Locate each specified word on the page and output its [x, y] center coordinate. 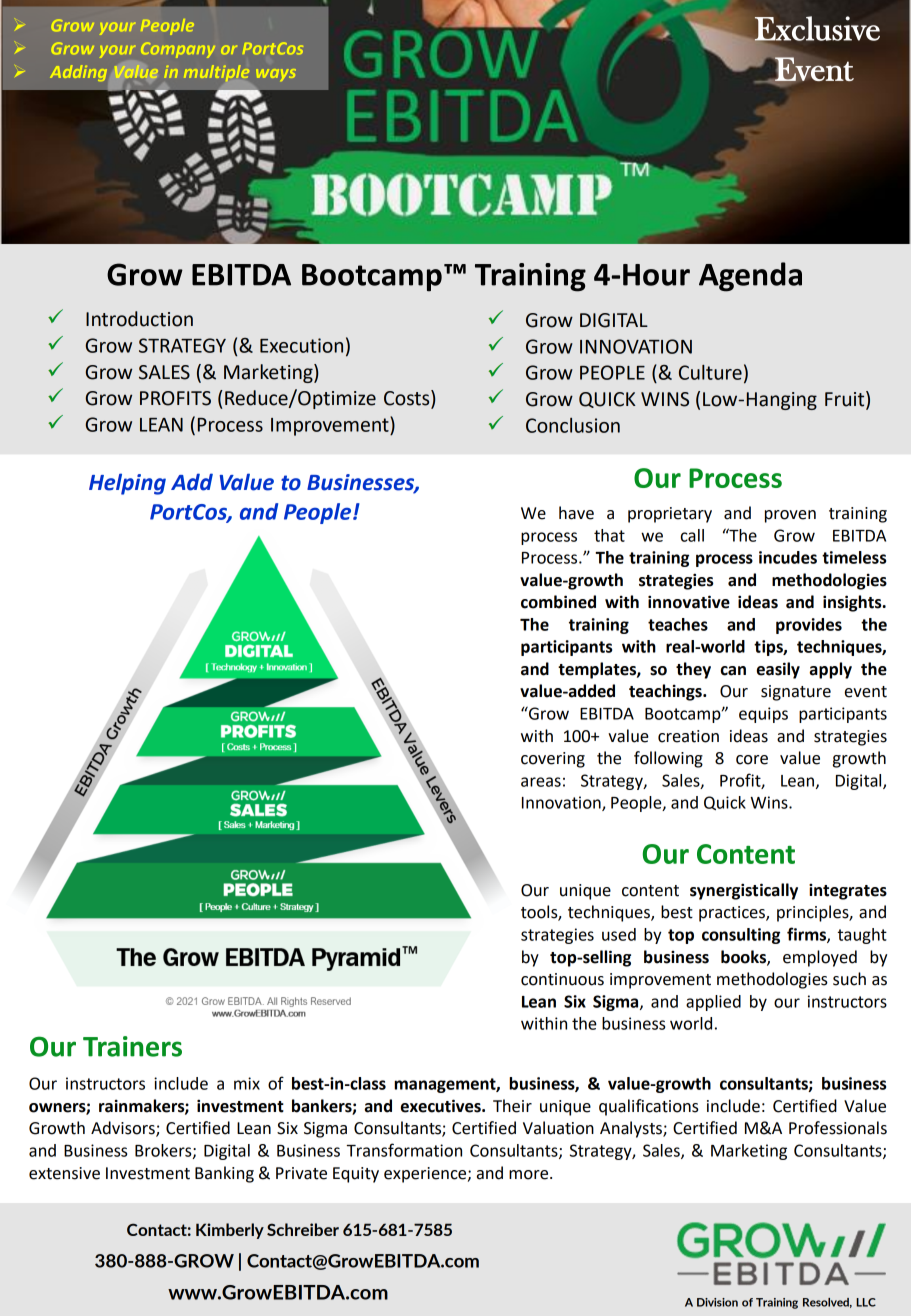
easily [778, 670]
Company [178, 50]
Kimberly [230, 1231]
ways [276, 75]
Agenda [750, 277]
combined [558, 602]
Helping [127, 484]
